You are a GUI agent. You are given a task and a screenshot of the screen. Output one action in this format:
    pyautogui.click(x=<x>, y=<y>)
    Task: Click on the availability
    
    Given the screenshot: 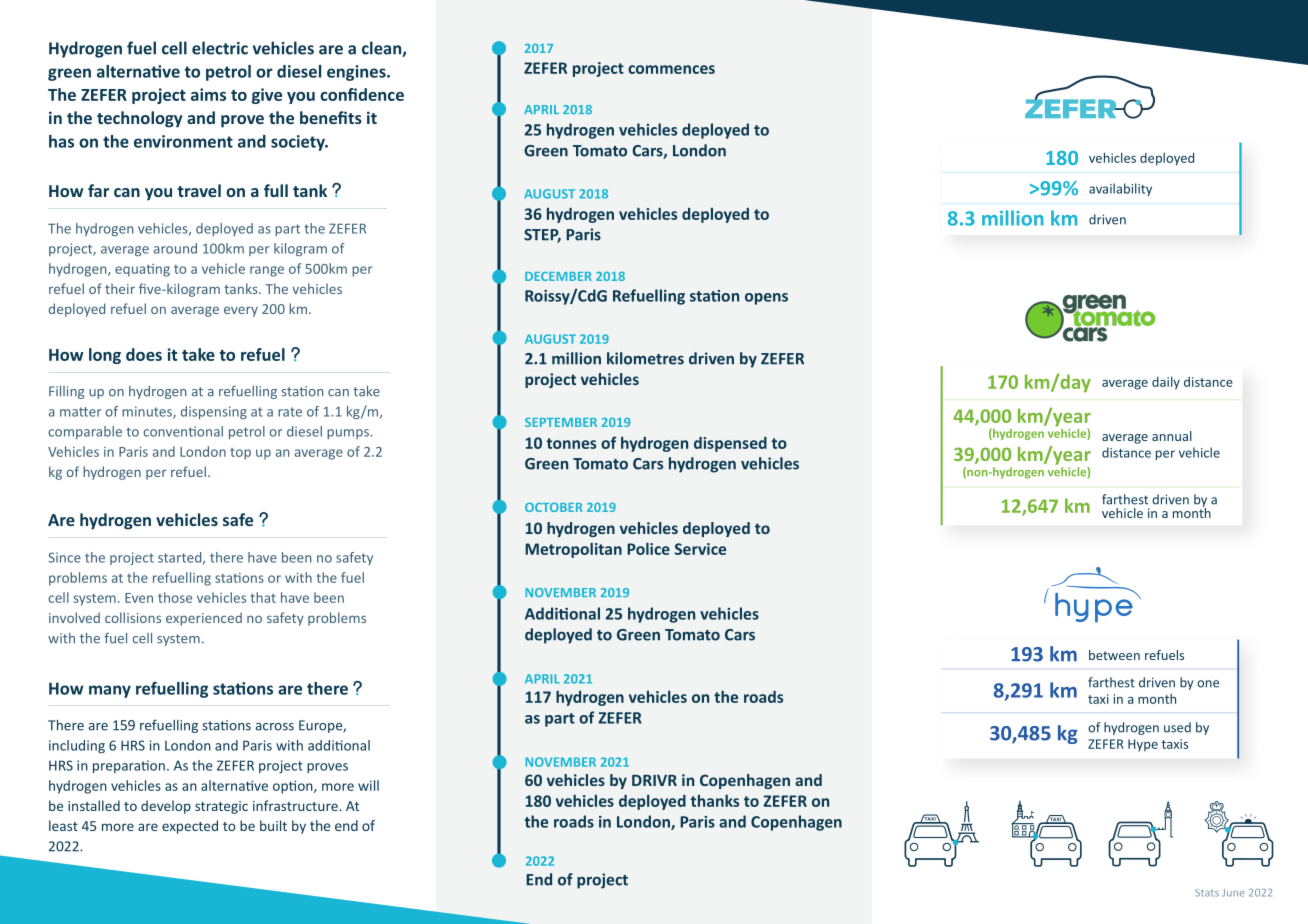 What is the action you would take?
    pyautogui.click(x=1120, y=189)
